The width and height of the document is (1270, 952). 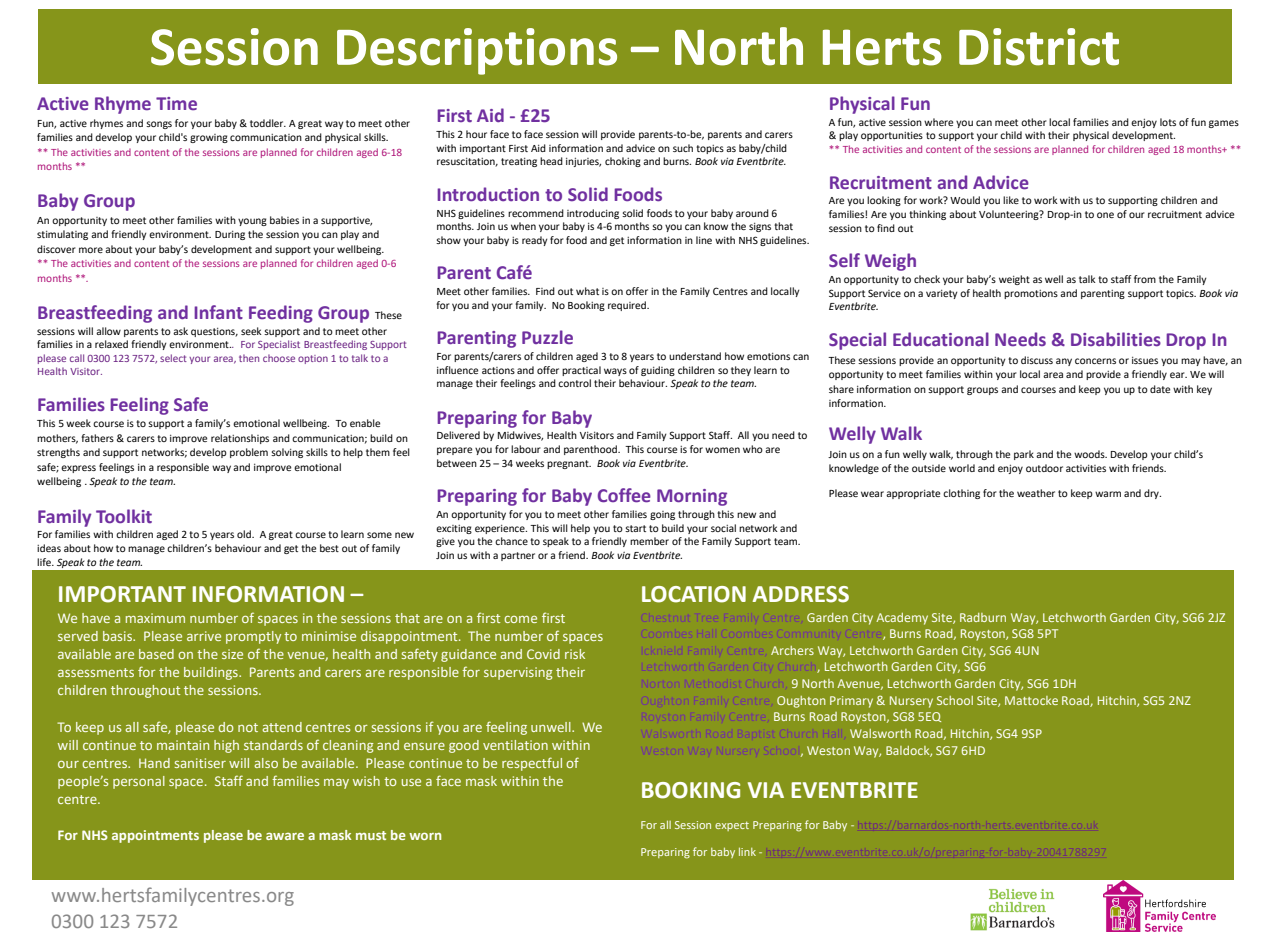 I want to click on arrive, so click(x=204, y=636).
